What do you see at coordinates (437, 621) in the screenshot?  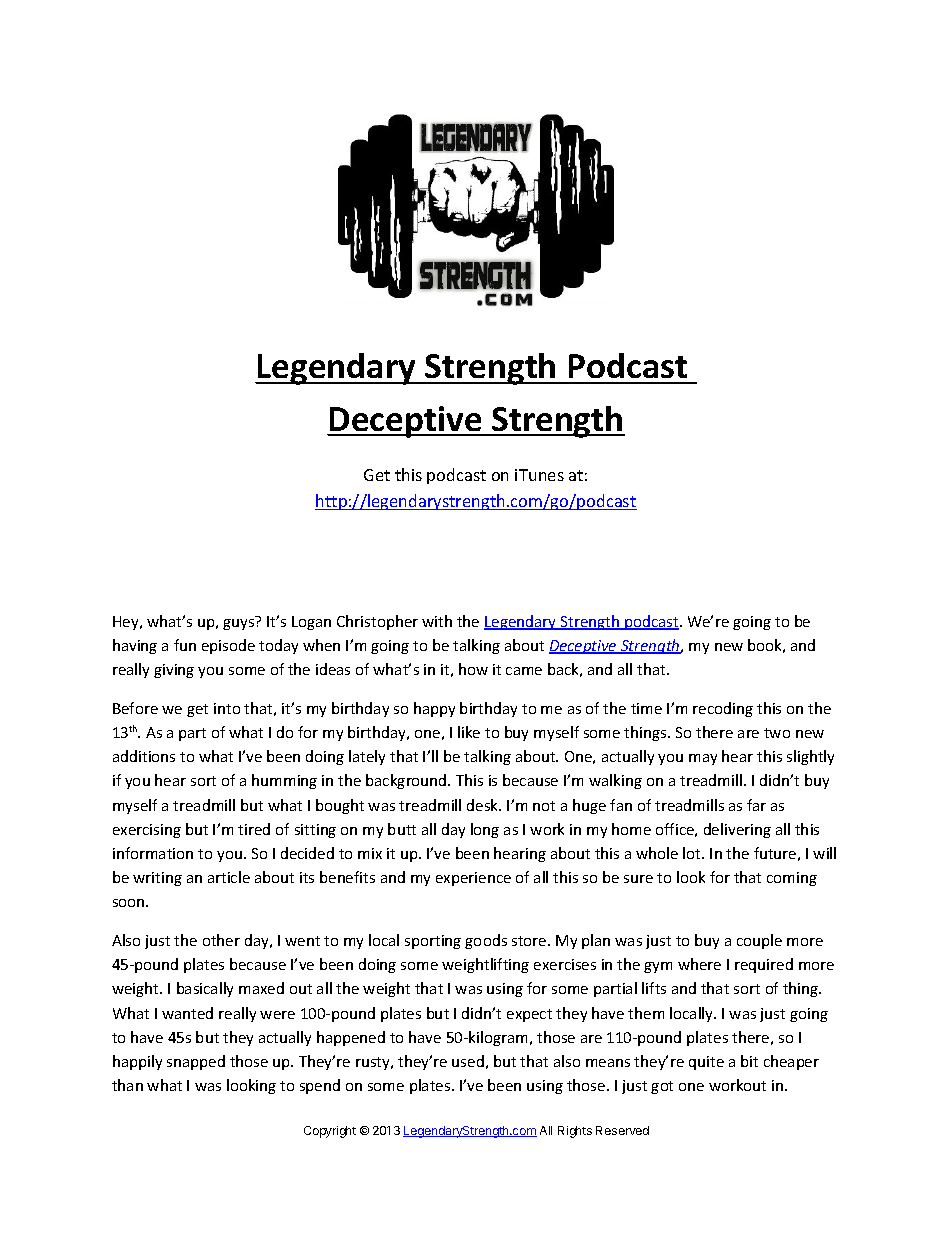 I see `with` at bounding box center [437, 621].
